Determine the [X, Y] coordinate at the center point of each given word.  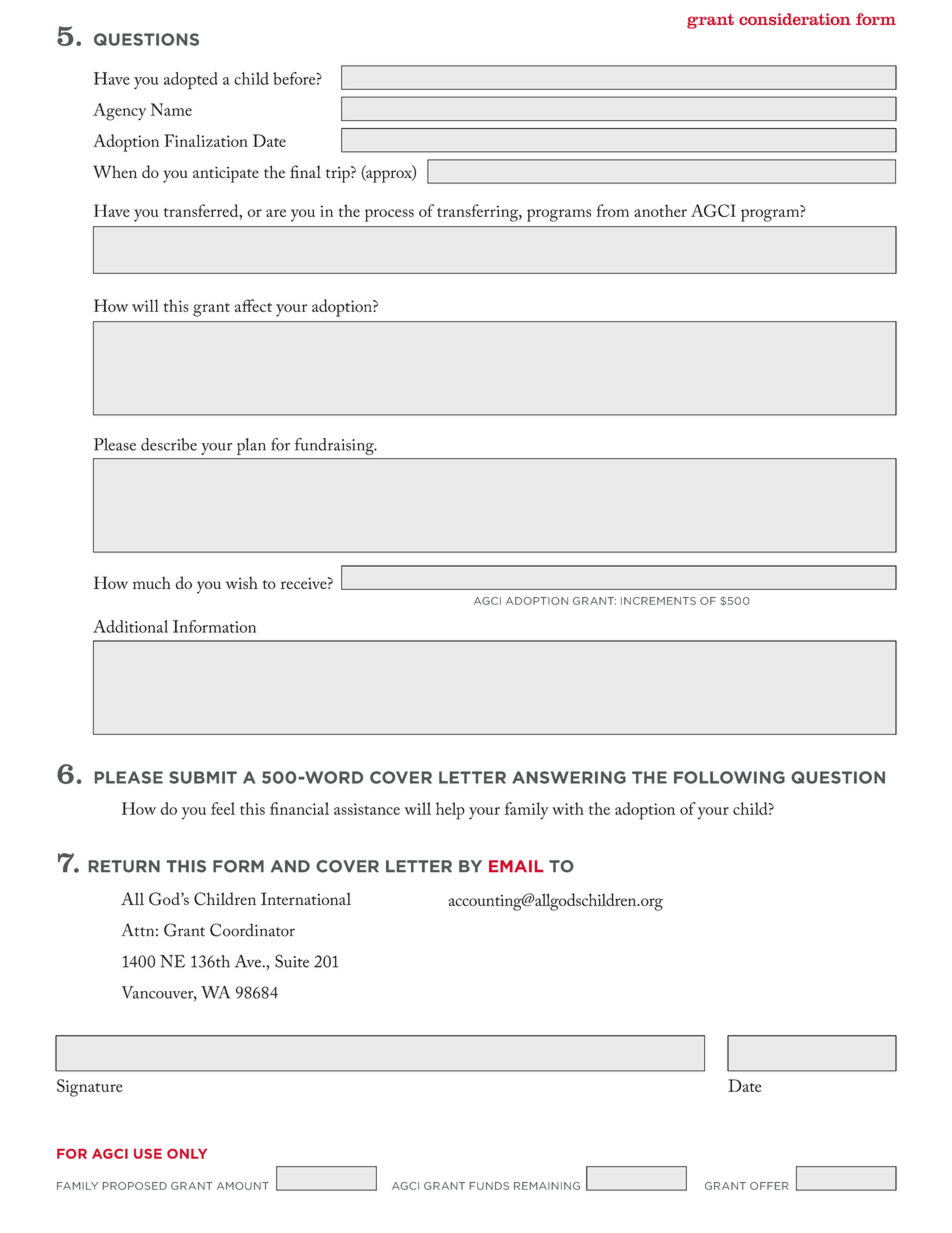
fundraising [335, 446]
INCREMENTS [658, 601]
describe [169, 444]
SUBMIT [203, 777]
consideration [795, 19]
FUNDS [489, 1186]
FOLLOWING [729, 777]
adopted [191, 81]
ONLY [187, 1154]
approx [389, 176]
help [450, 811]
